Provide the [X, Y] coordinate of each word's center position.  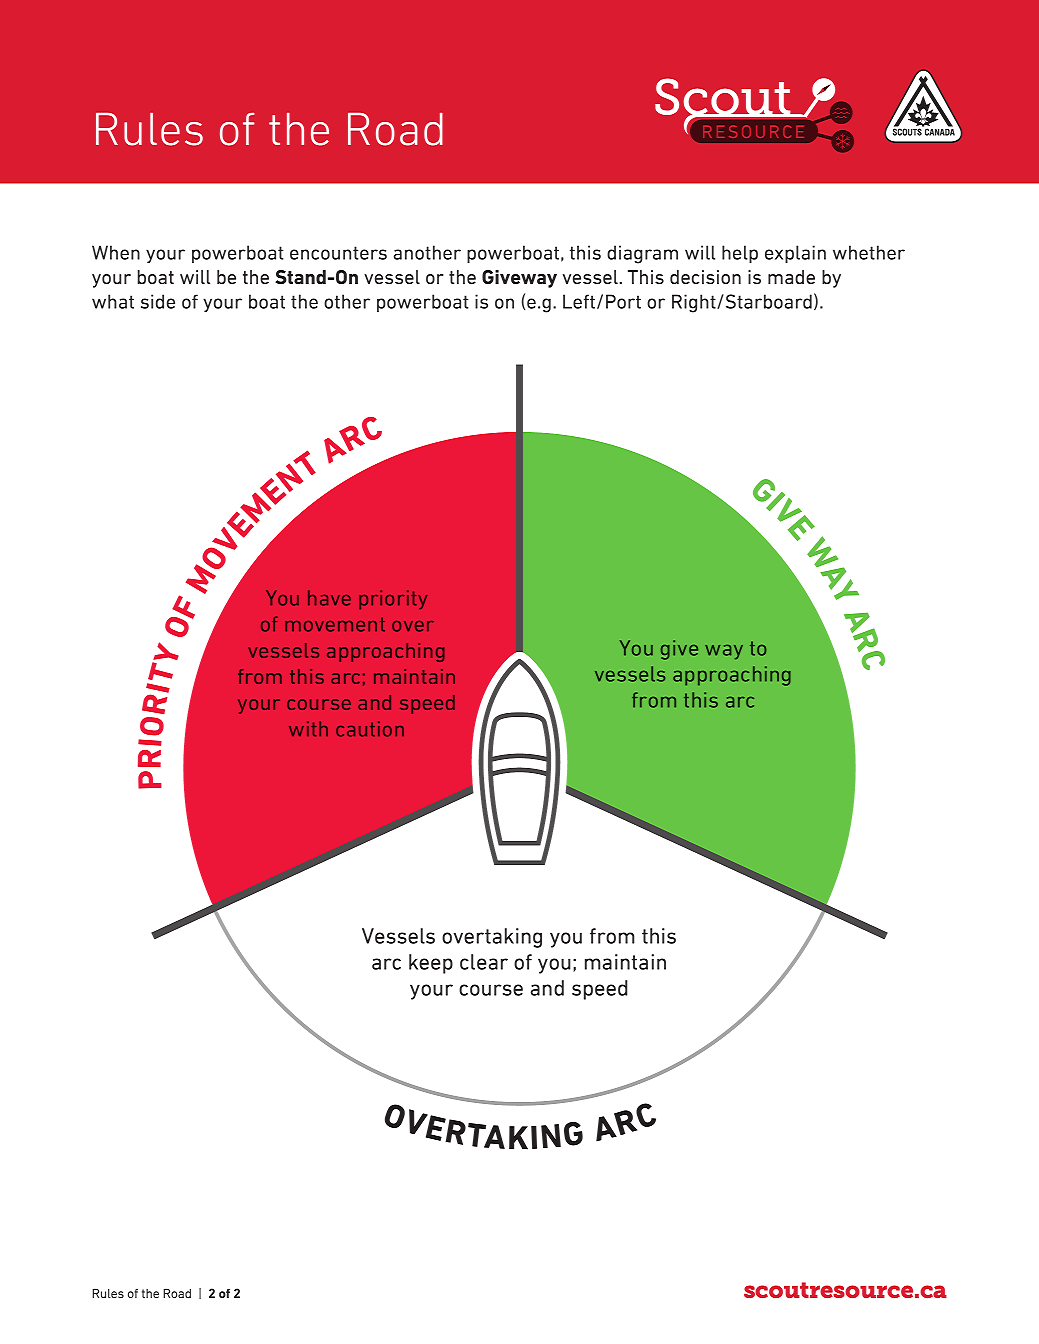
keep [431, 964]
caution [370, 729]
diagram [642, 254]
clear [484, 962]
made [791, 277]
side [158, 301]
